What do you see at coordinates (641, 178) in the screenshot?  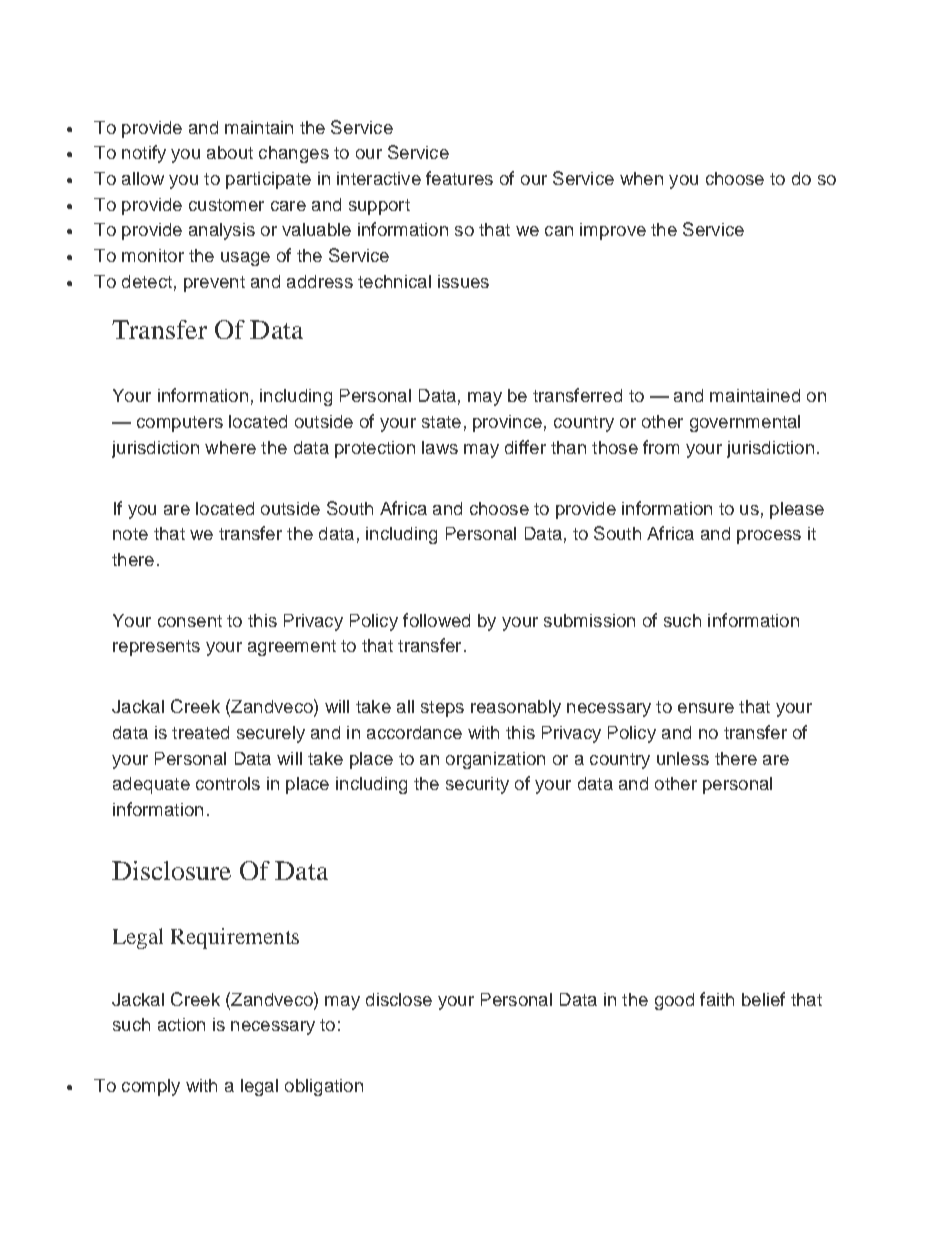 I see `when` at bounding box center [641, 178].
